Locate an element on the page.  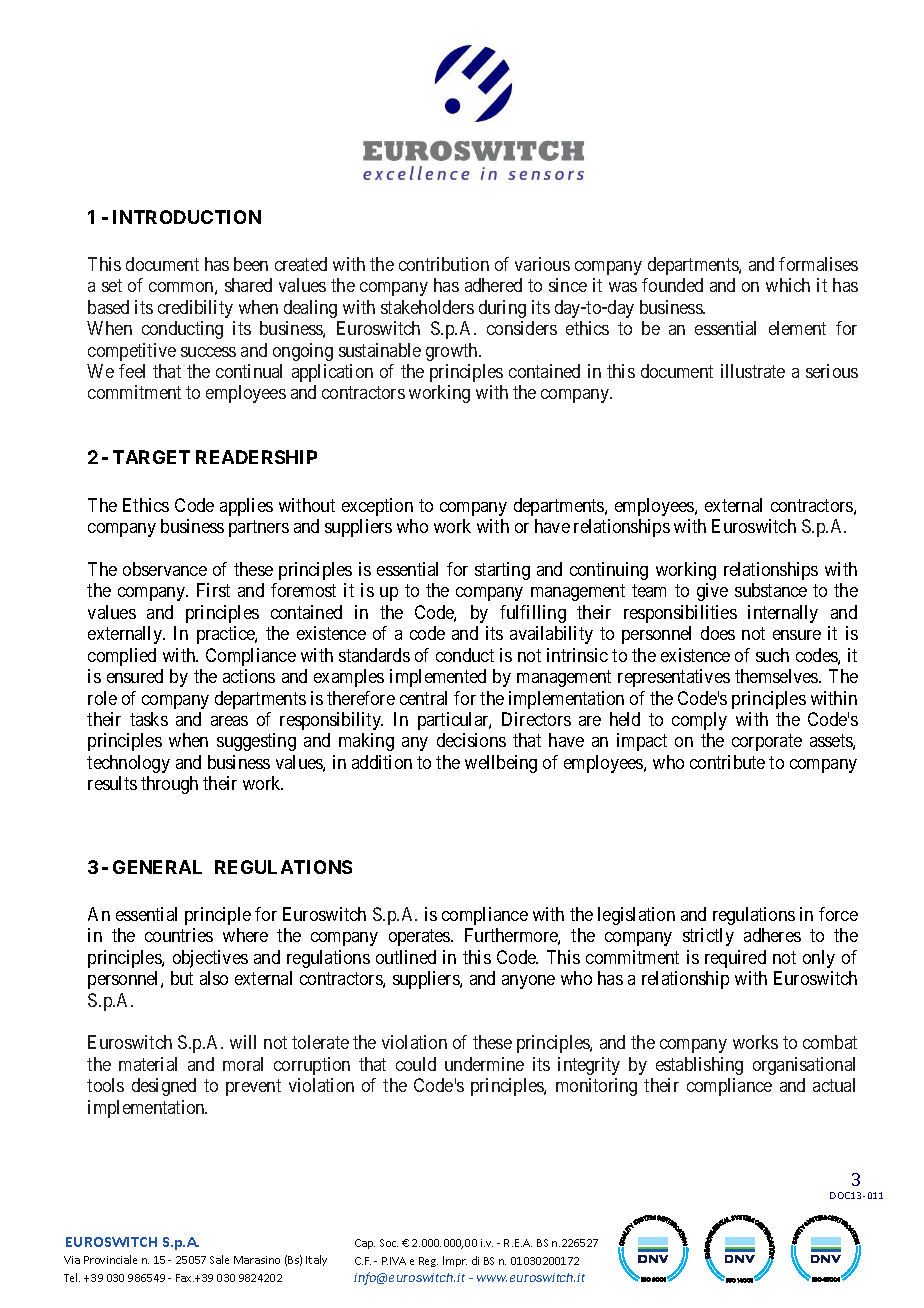
contribution is located at coordinates (444, 264).
